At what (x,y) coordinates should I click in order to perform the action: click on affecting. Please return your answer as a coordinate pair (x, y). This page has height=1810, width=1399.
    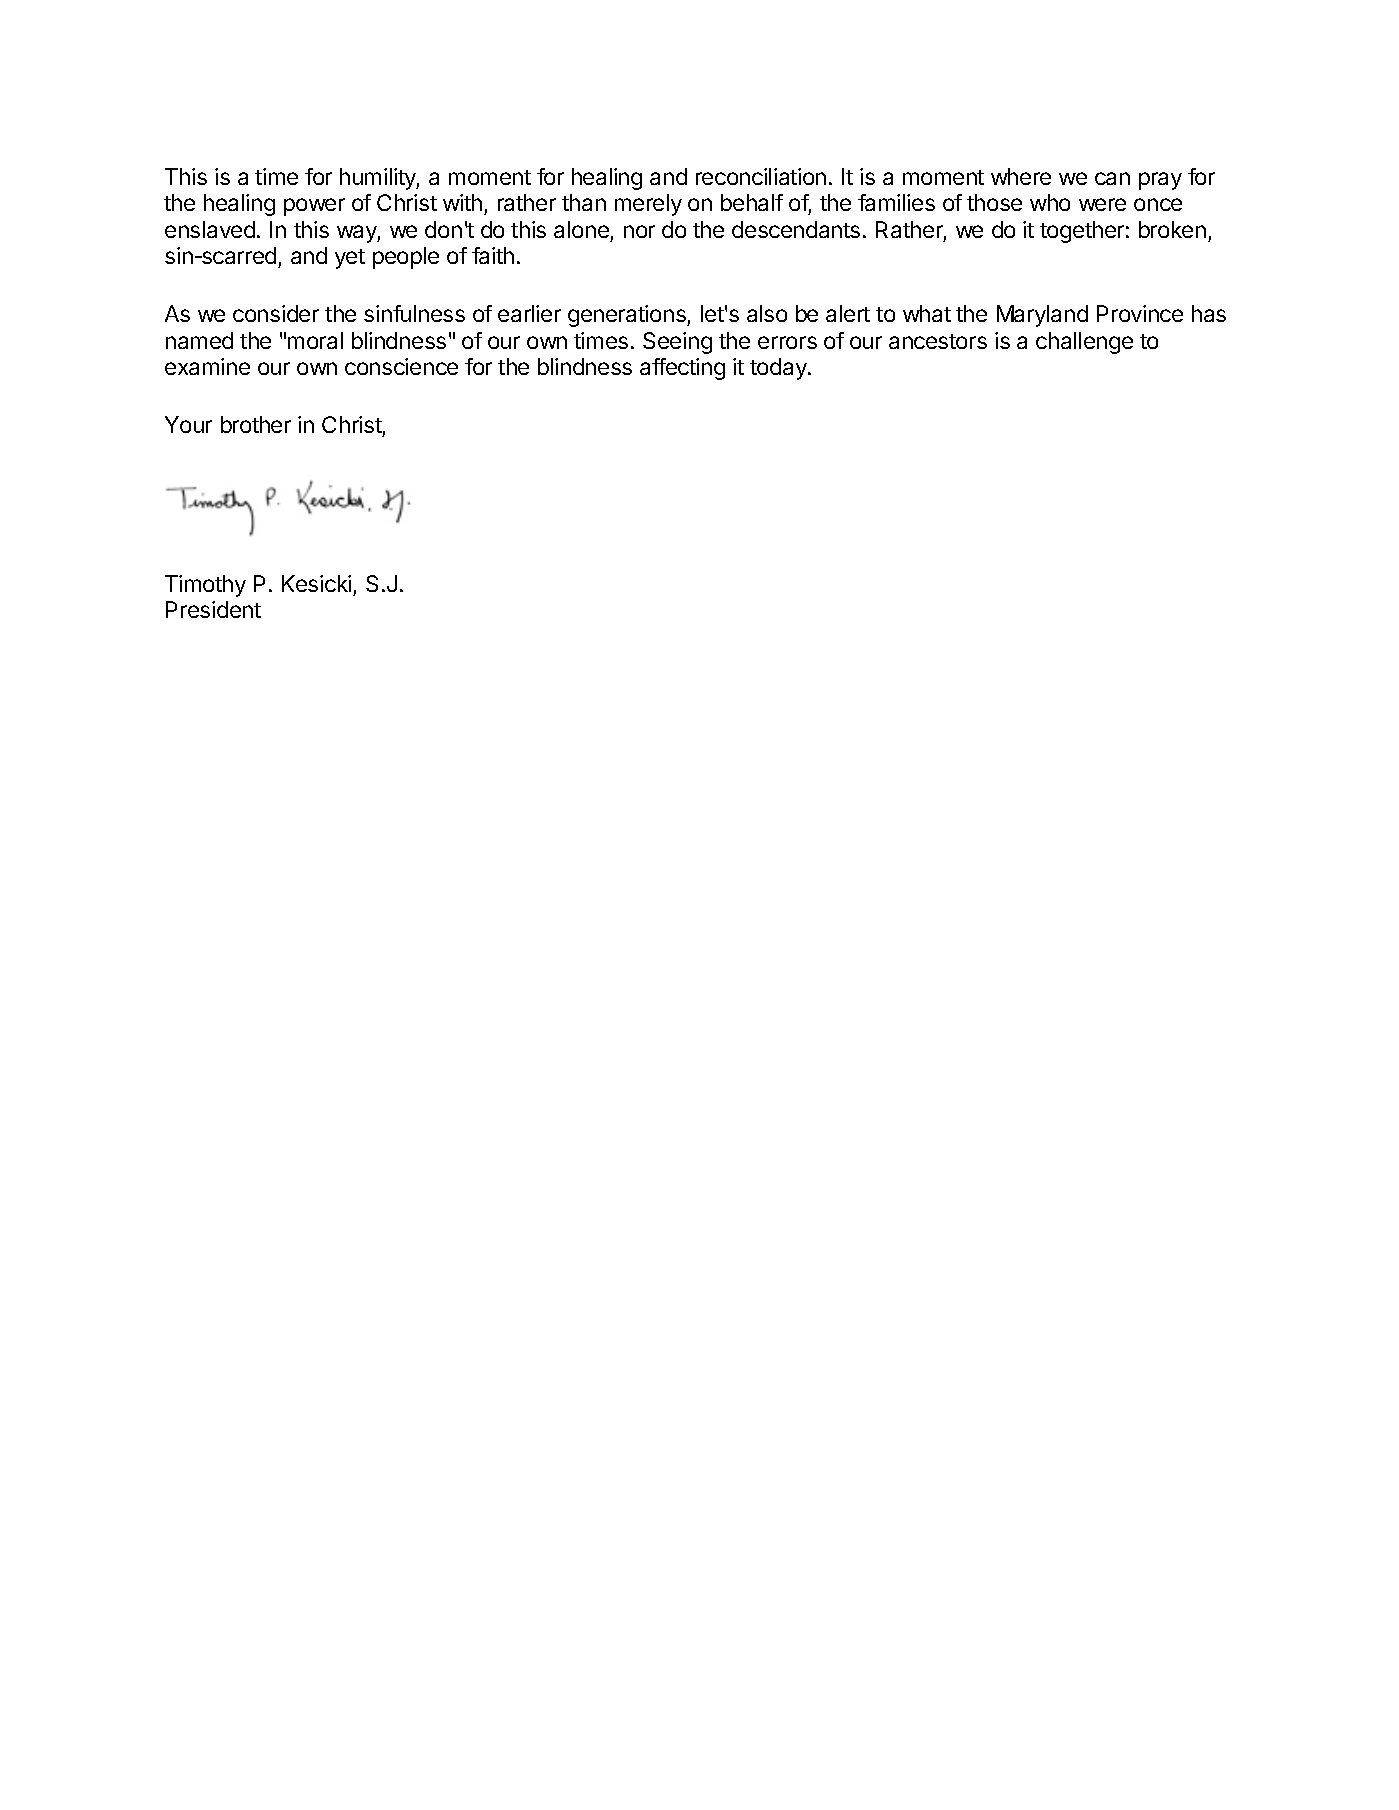
    Looking at the image, I should click on (682, 369).
